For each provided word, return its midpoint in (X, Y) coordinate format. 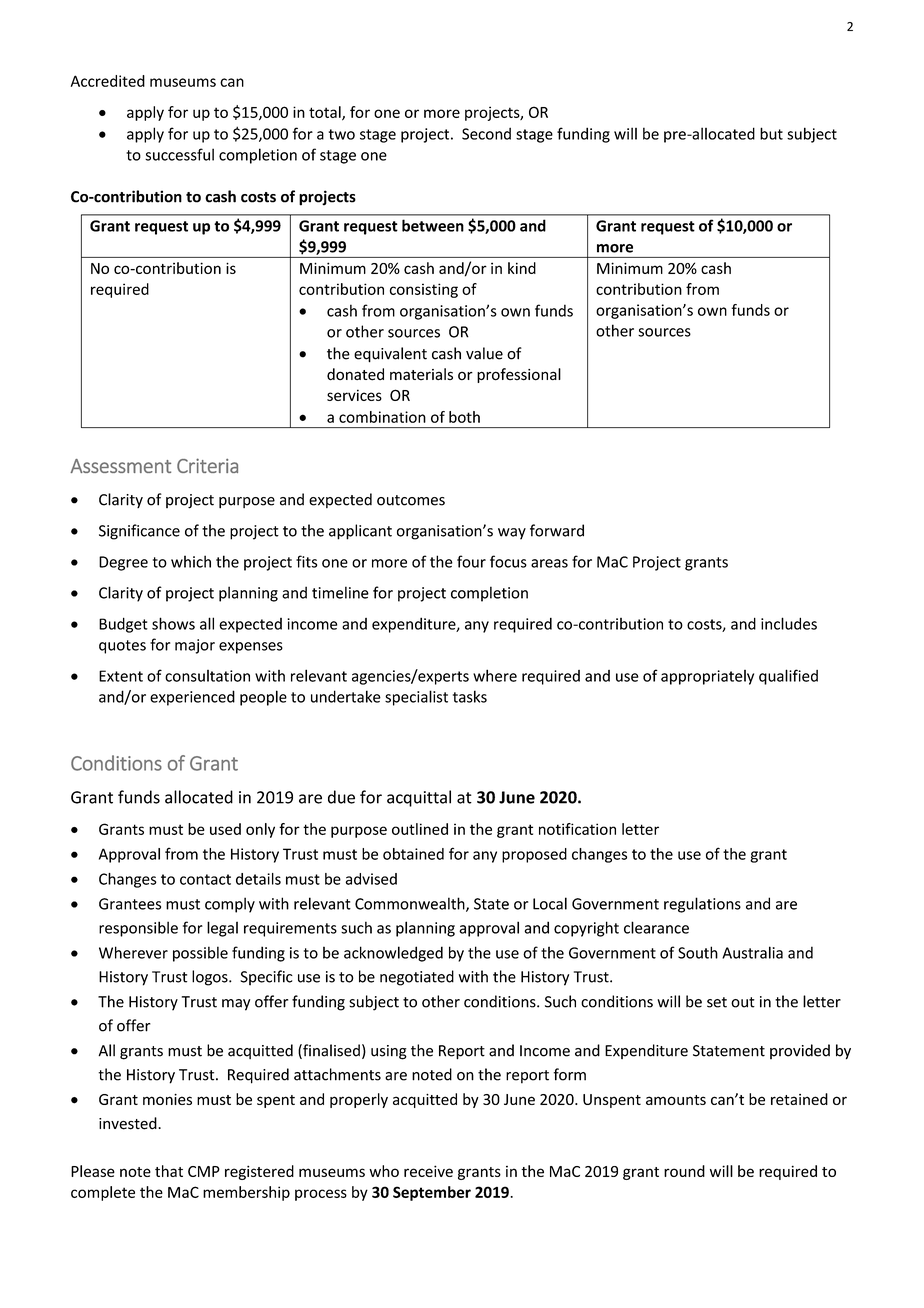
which (191, 561)
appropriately (707, 677)
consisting (424, 290)
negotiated (417, 978)
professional (519, 375)
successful (179, 154)
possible (200, 954)
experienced (192, 698)
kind (522, 268)
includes (789, 623)
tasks (470, 696)
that (169, 1171)
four (471, 561)
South (698, 952)
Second (486, 133)
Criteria (207, 465)
